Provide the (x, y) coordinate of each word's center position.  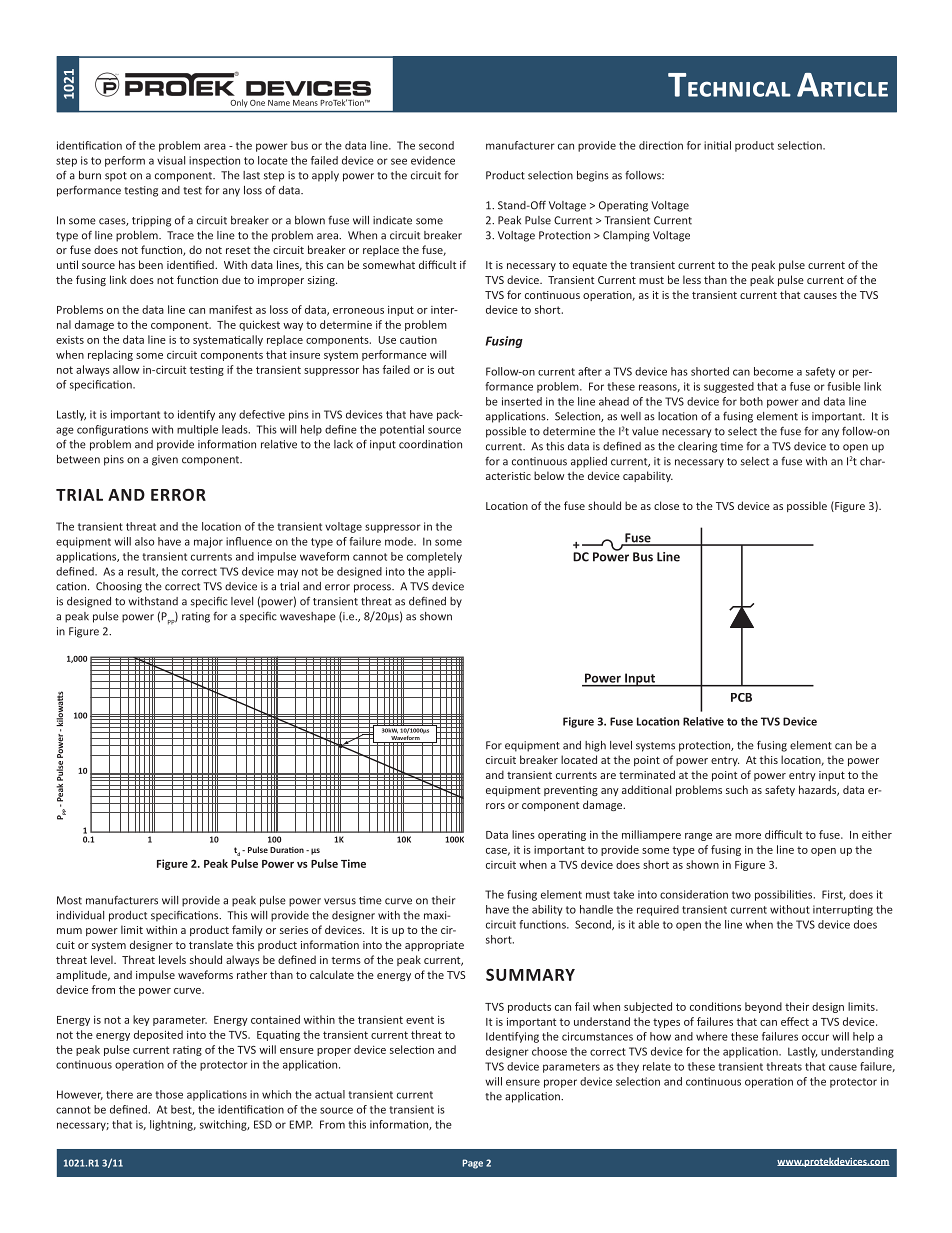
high (595, 746)
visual (171, 160)
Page (473, 1164)
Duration (287, 850)
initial (717, 145)
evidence (433, 160)
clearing (697, 447)
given (165, 460)
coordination (430, 444)
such (737, 789)
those (169, 1094)
